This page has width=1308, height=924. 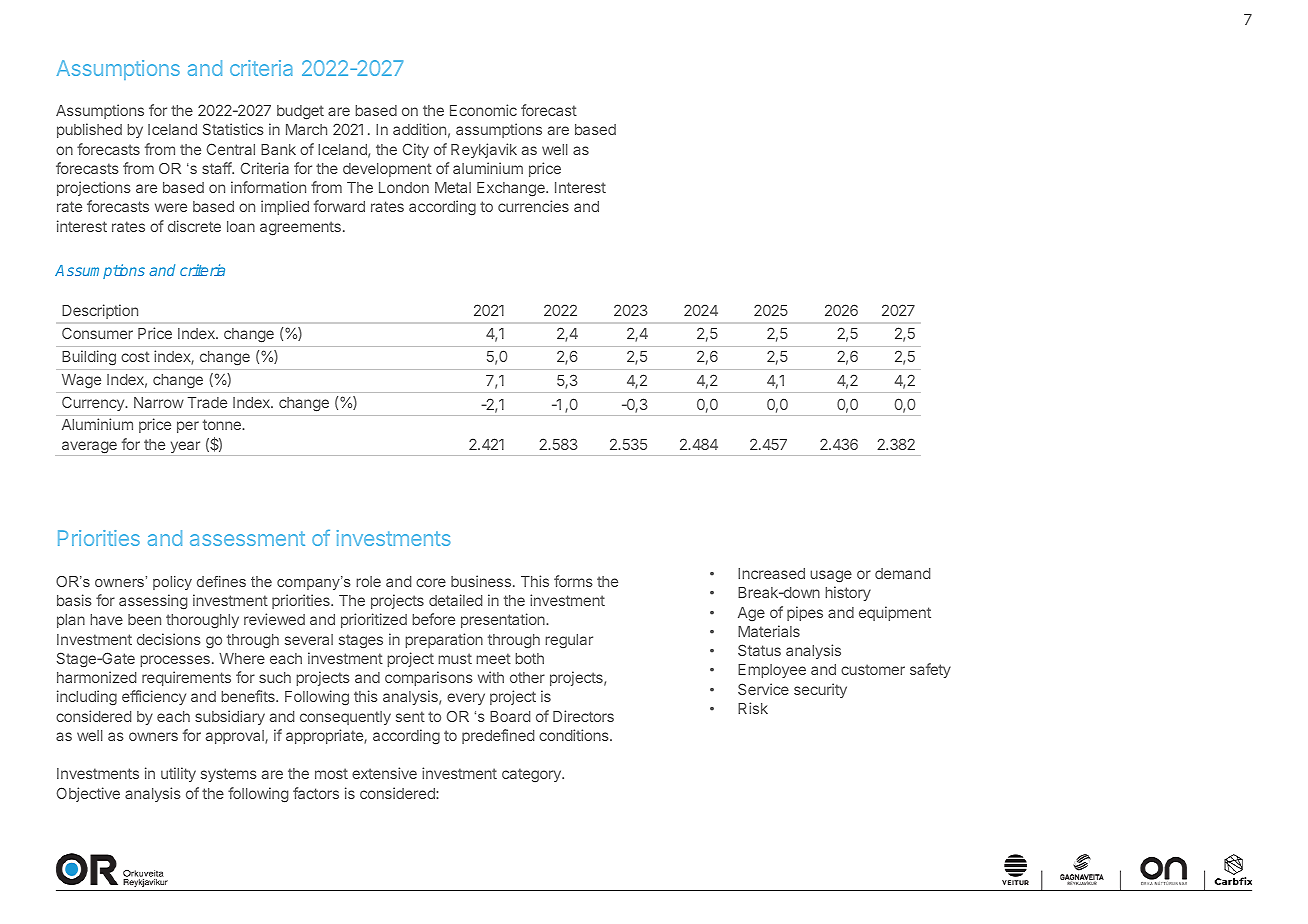 I want to click on category, so click(x=532, y=775).
